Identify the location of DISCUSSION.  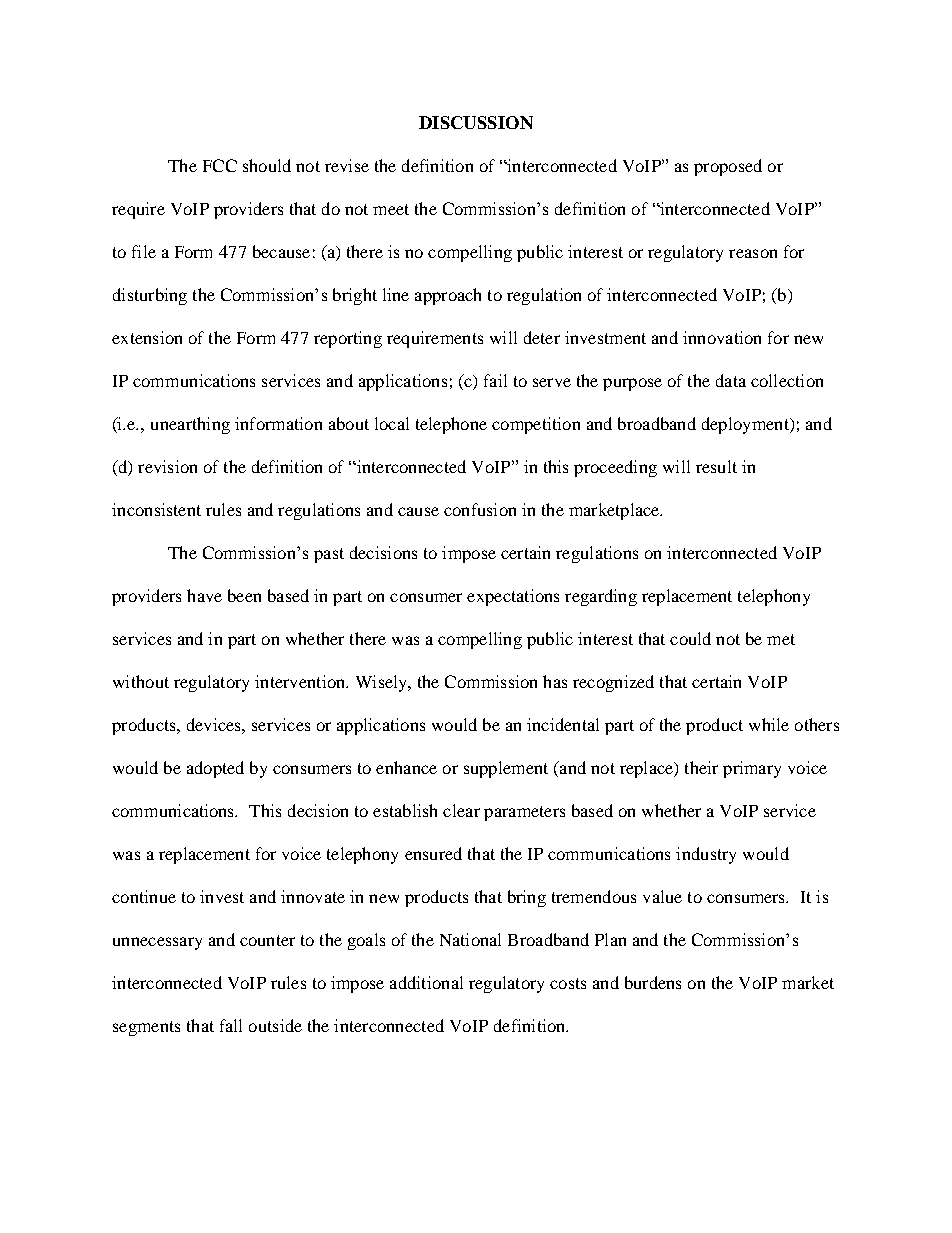
(476, 122).
